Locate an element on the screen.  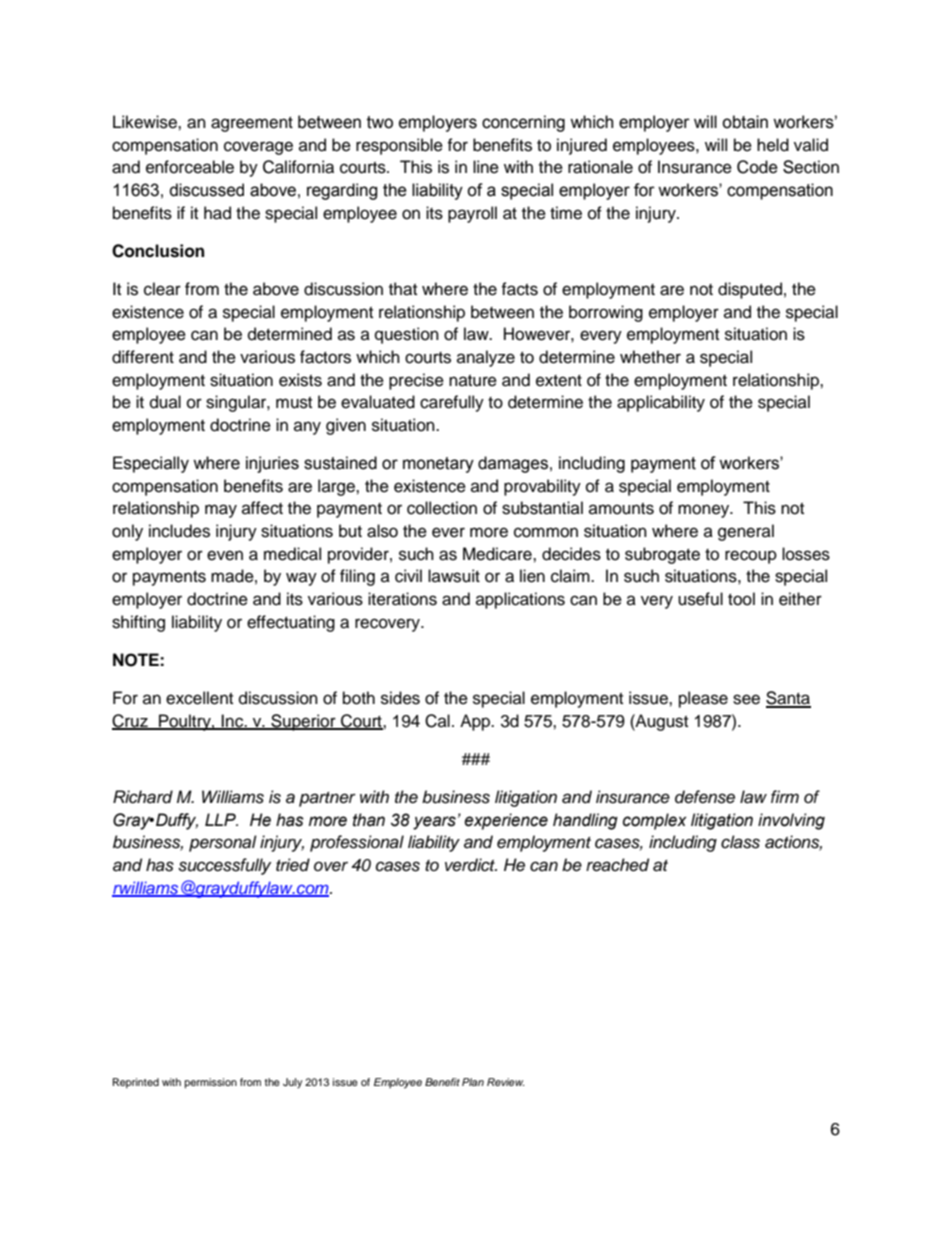
tool is located at coordinates (741, 599).
